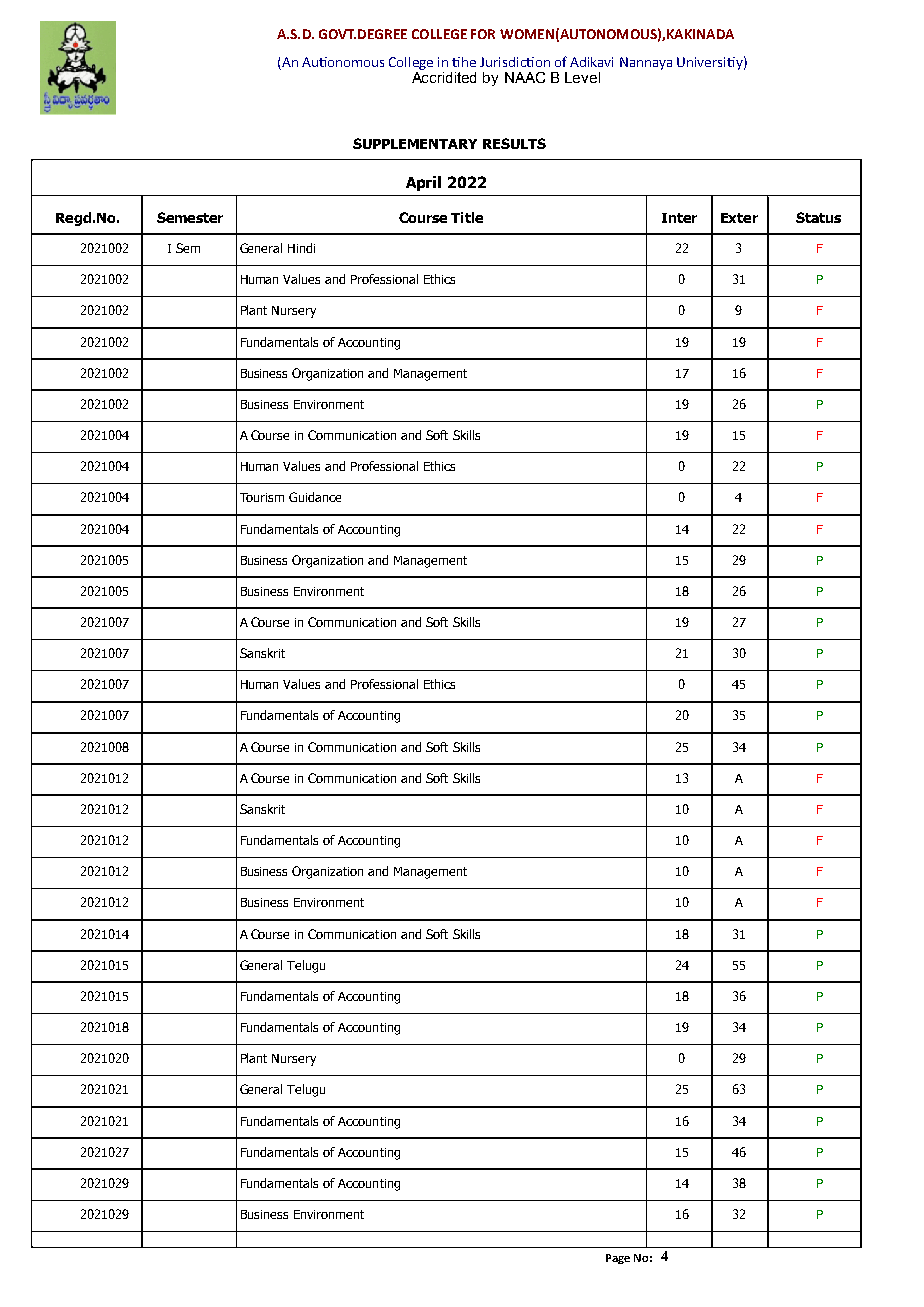 The height and width of the document is (1307, 924). What do you see at coordinates (618, 1259) in the document?
I see `Page` at bounding box center [618, 1259].
